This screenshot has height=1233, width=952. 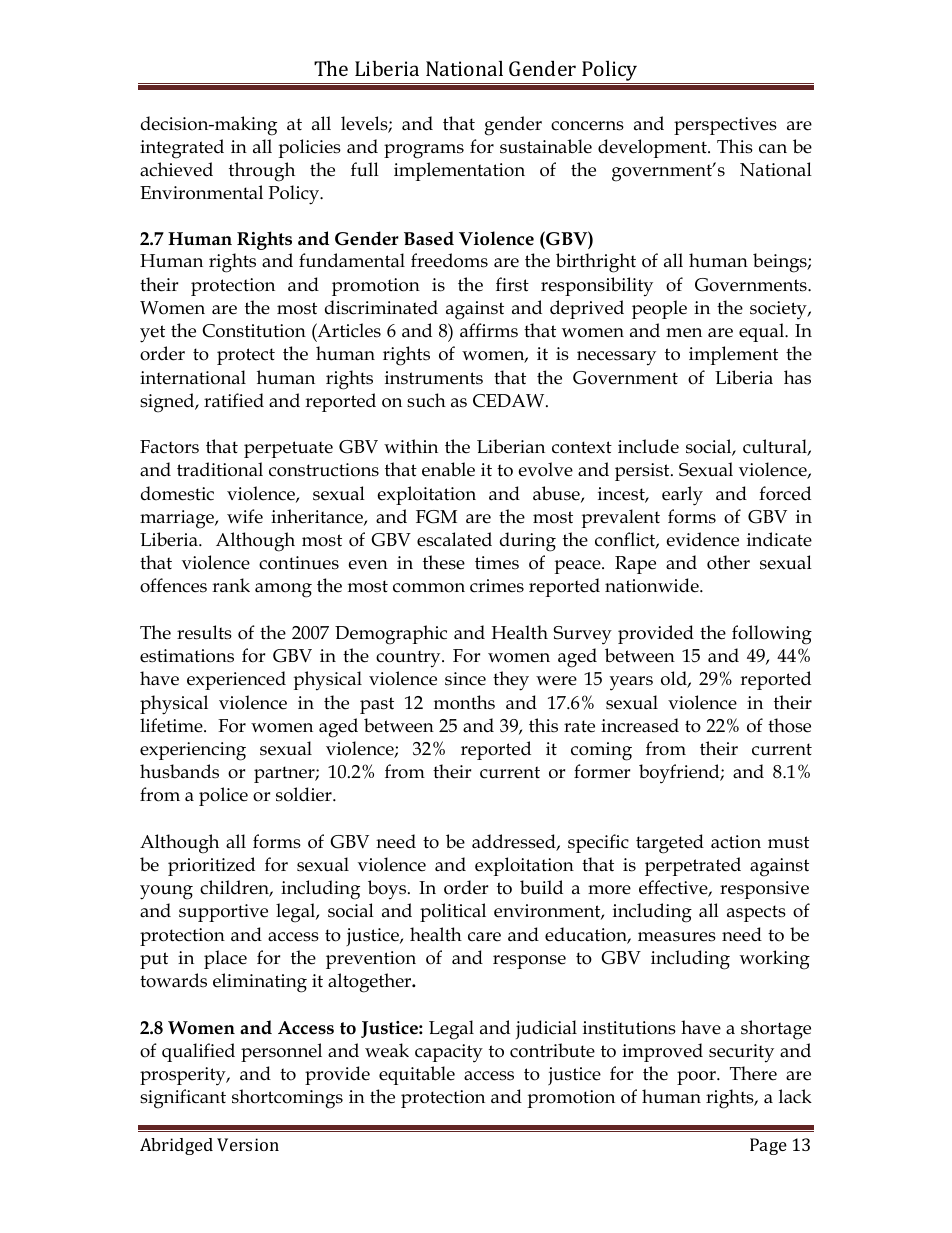 I want to click on action, so click(x=736, y=842).
